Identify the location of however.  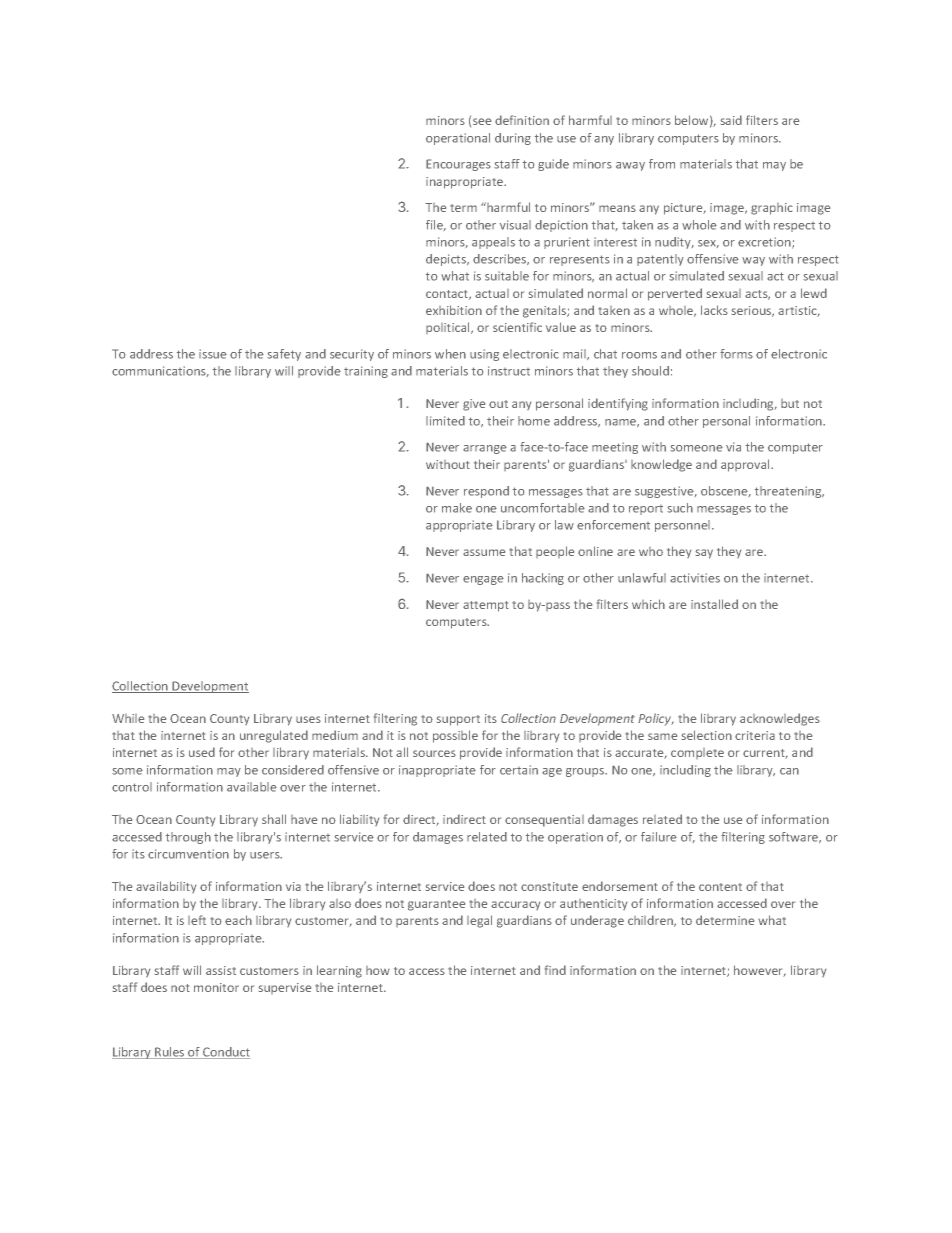
(760, 971).
